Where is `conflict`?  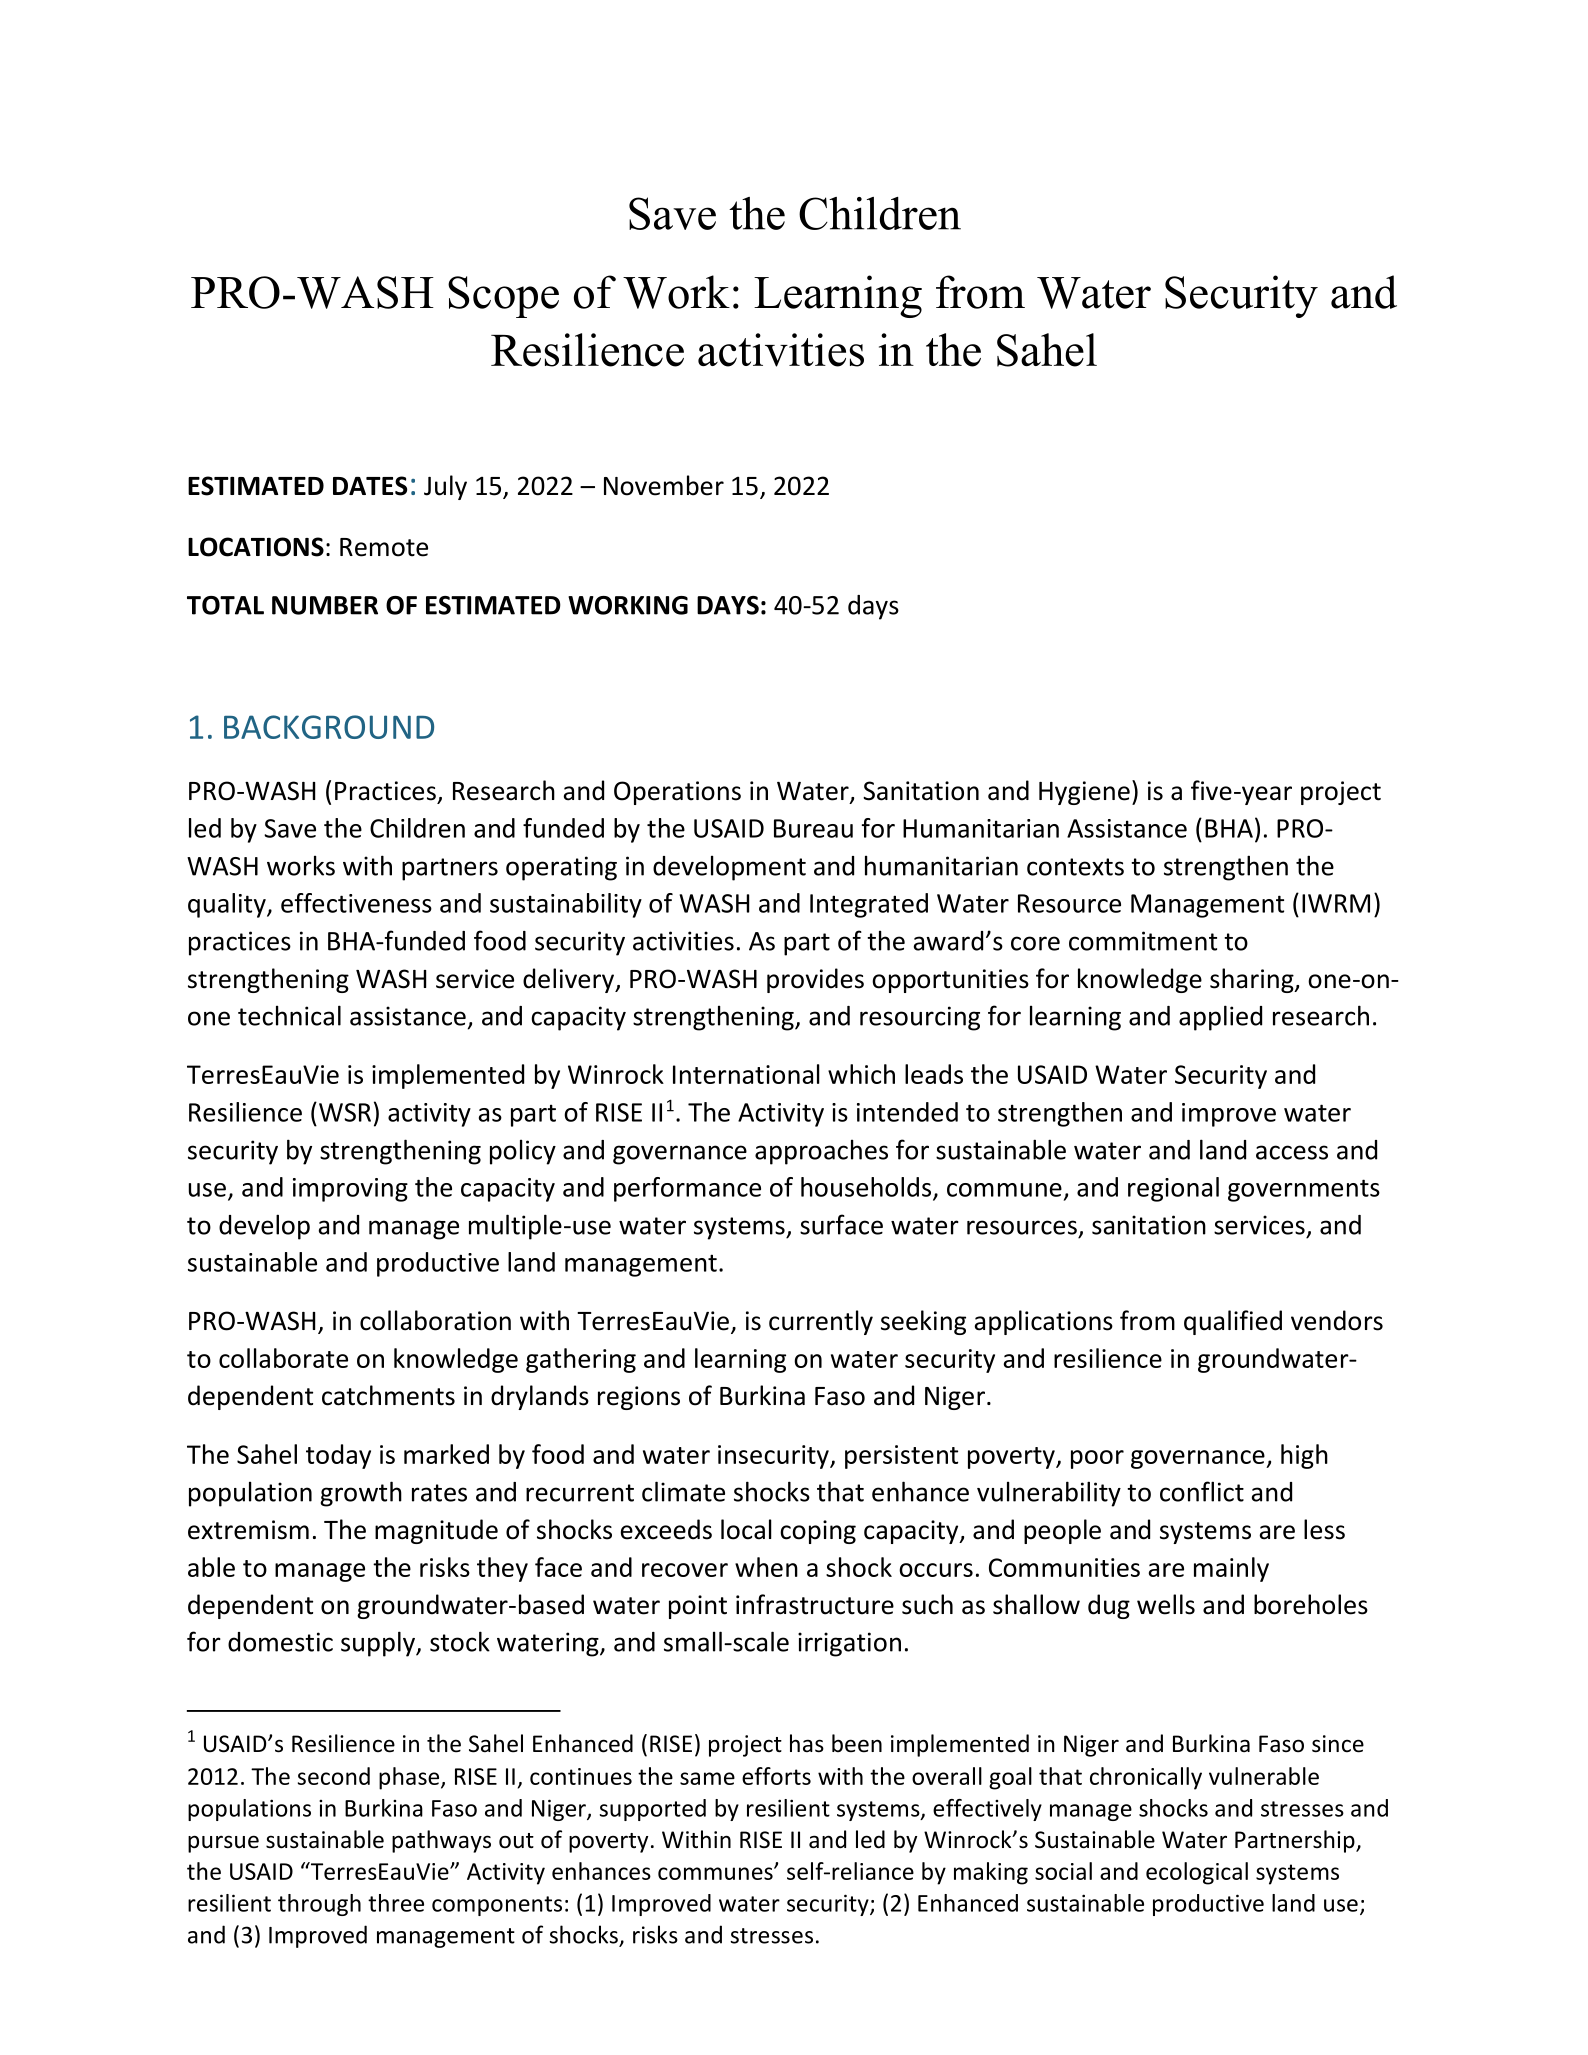 conflict is located at coordinates (1202, 1491).
